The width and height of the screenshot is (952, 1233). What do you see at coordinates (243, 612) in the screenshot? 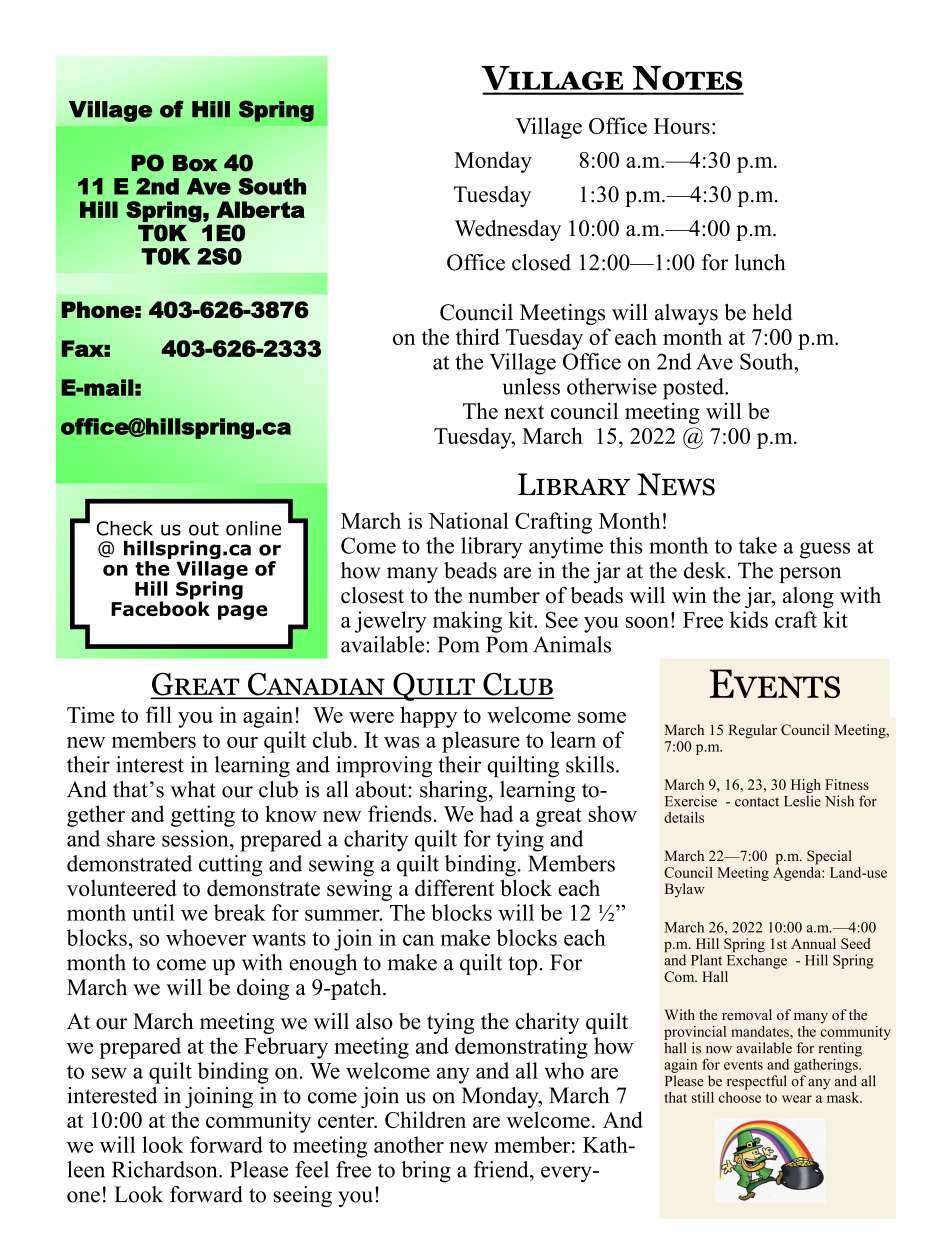
I see `page` at bounding box center [243, 612].
